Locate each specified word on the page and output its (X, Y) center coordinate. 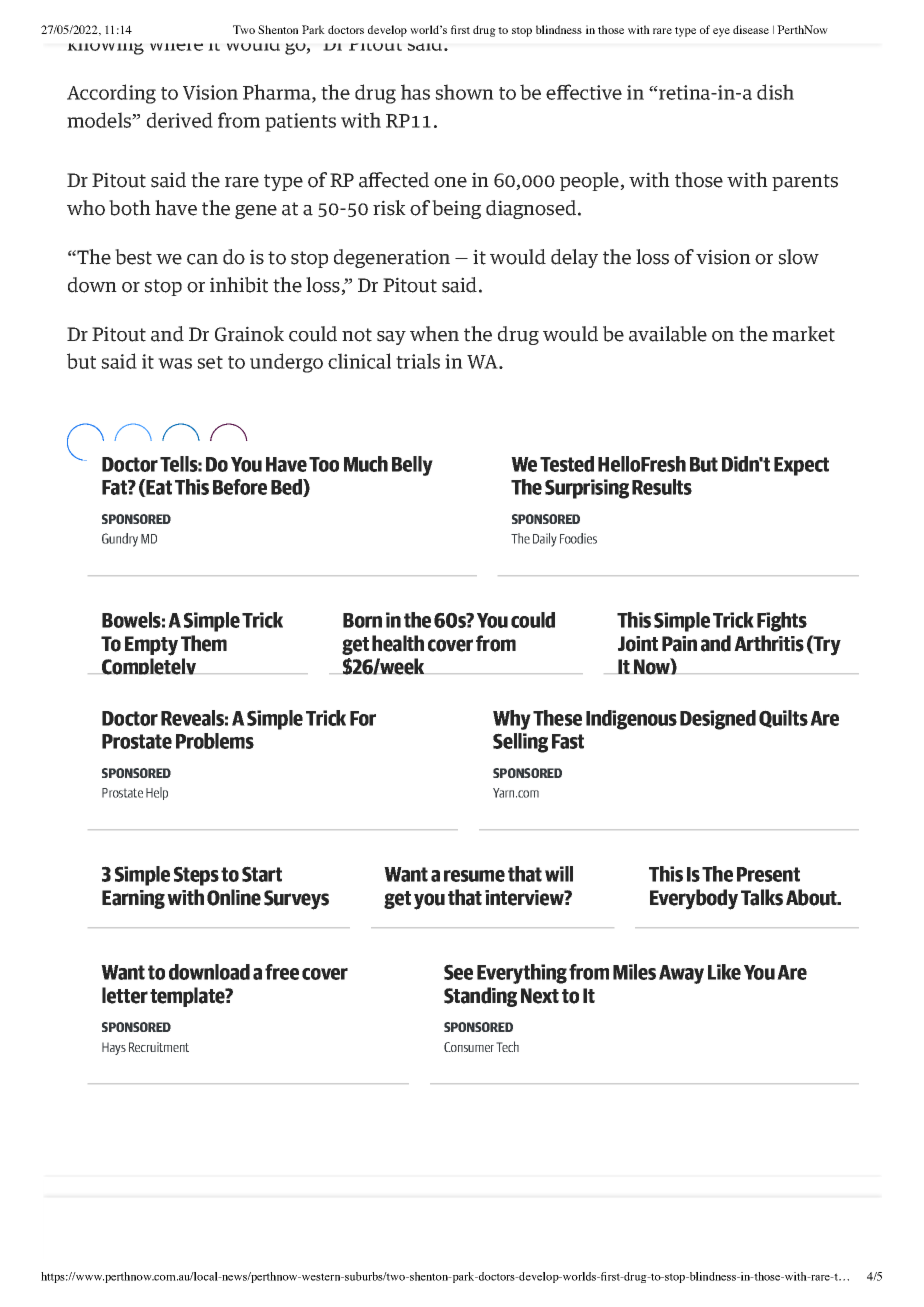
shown (464, 92)
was (175, 363)
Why (512, 720)
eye (721, 32)
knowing (104, 44)
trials (418, 361)
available (668, 334)
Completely (149, 666)
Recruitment (159, 1047)
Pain (679, 644)
